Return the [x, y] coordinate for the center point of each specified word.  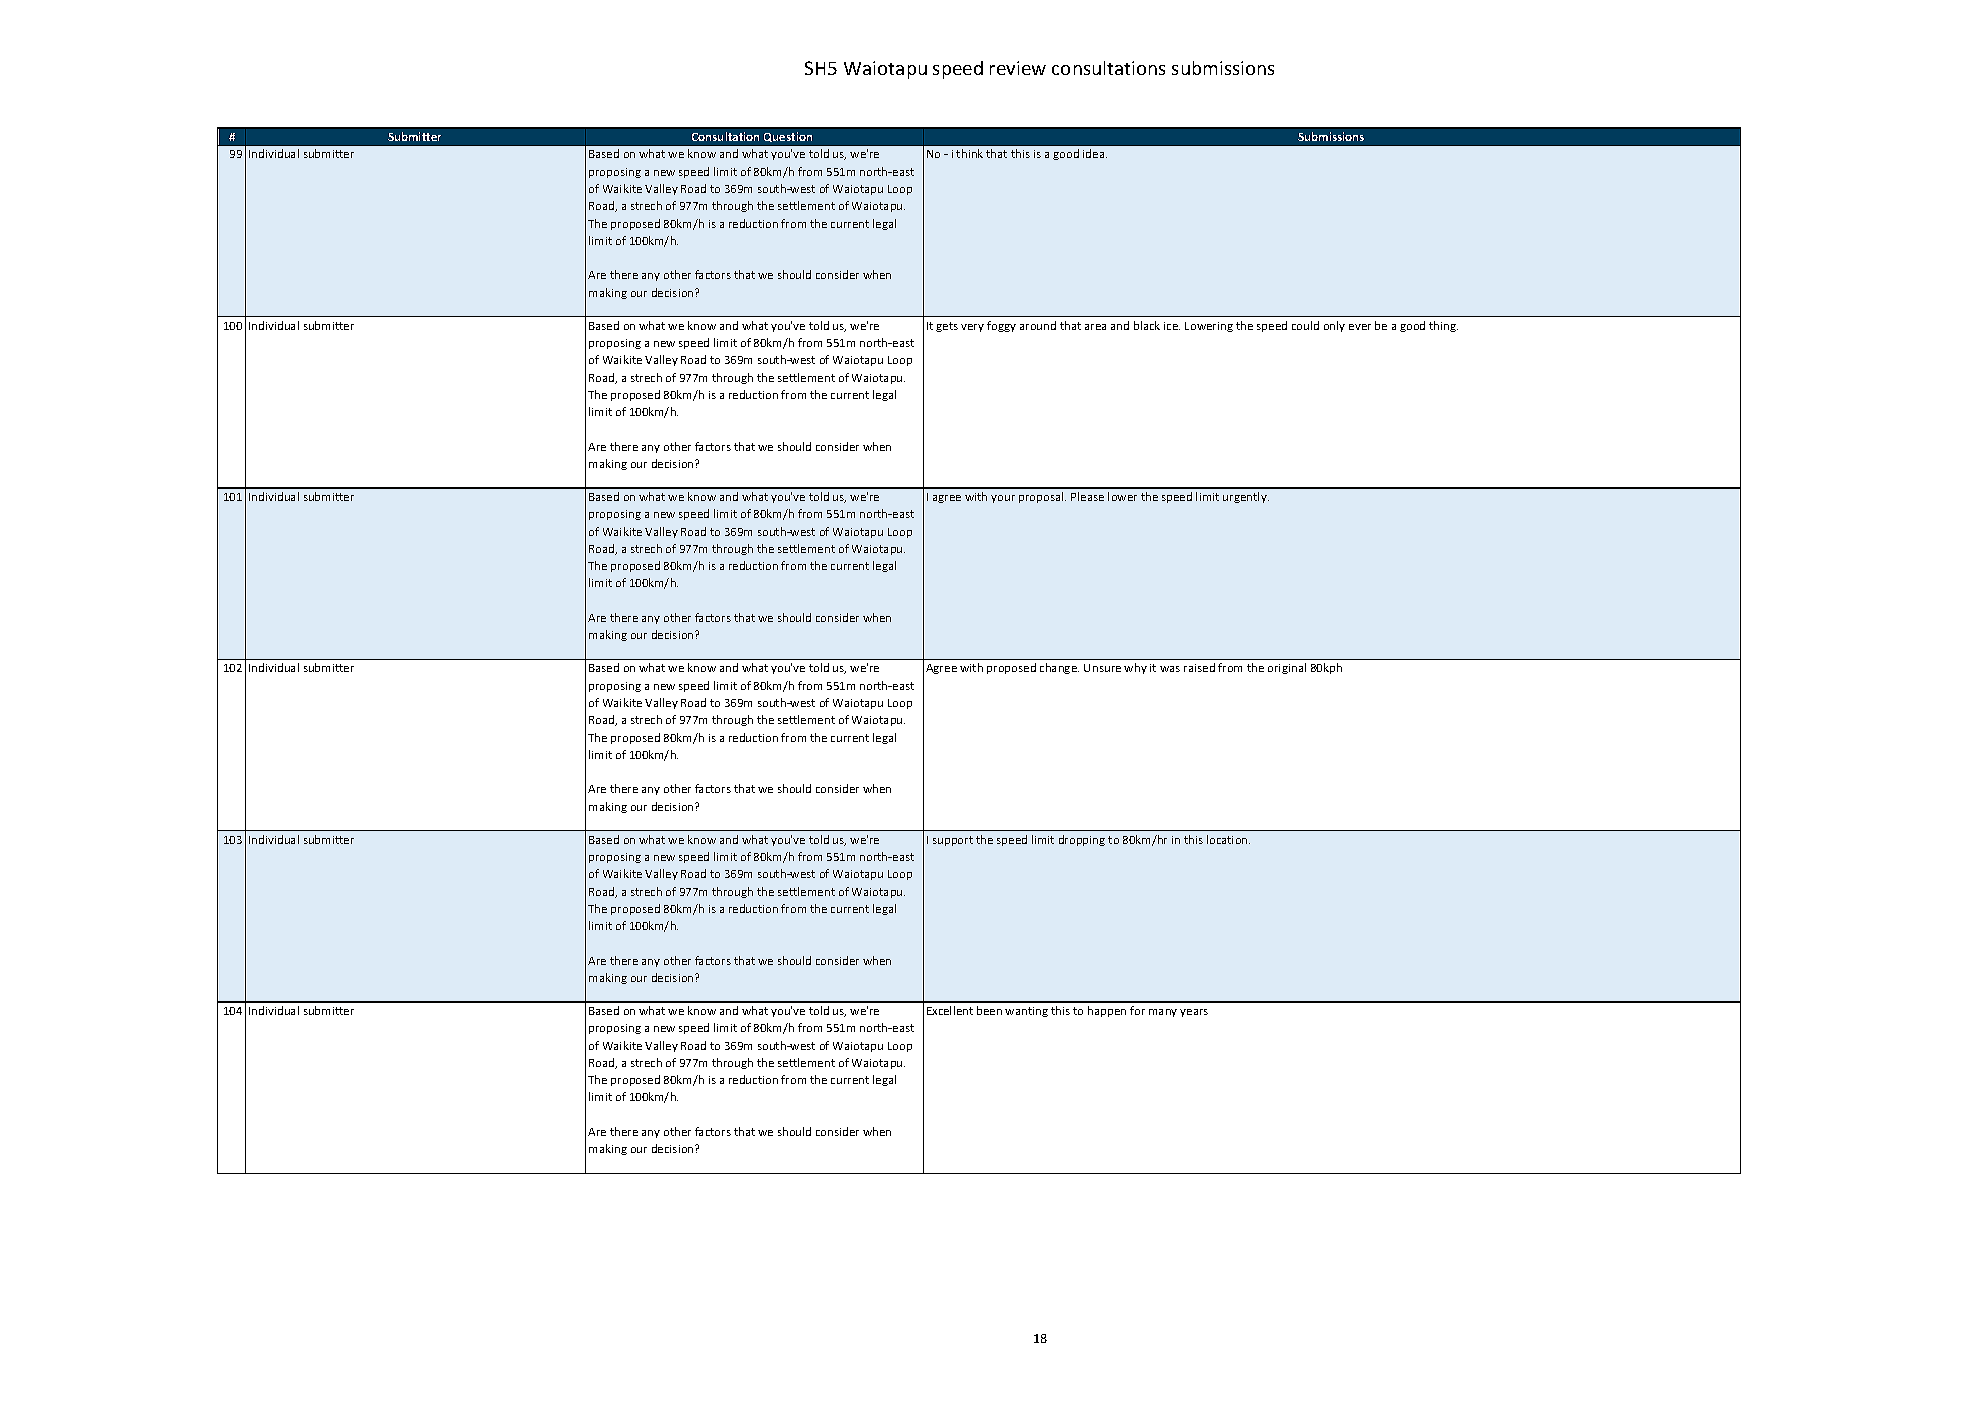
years [1194, 1013]
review [1018, 68]
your [1003, 499]
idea [1095, 153]
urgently [1246, 497]
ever [1360, 327]
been [989, 1010]
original [1287, 668]
